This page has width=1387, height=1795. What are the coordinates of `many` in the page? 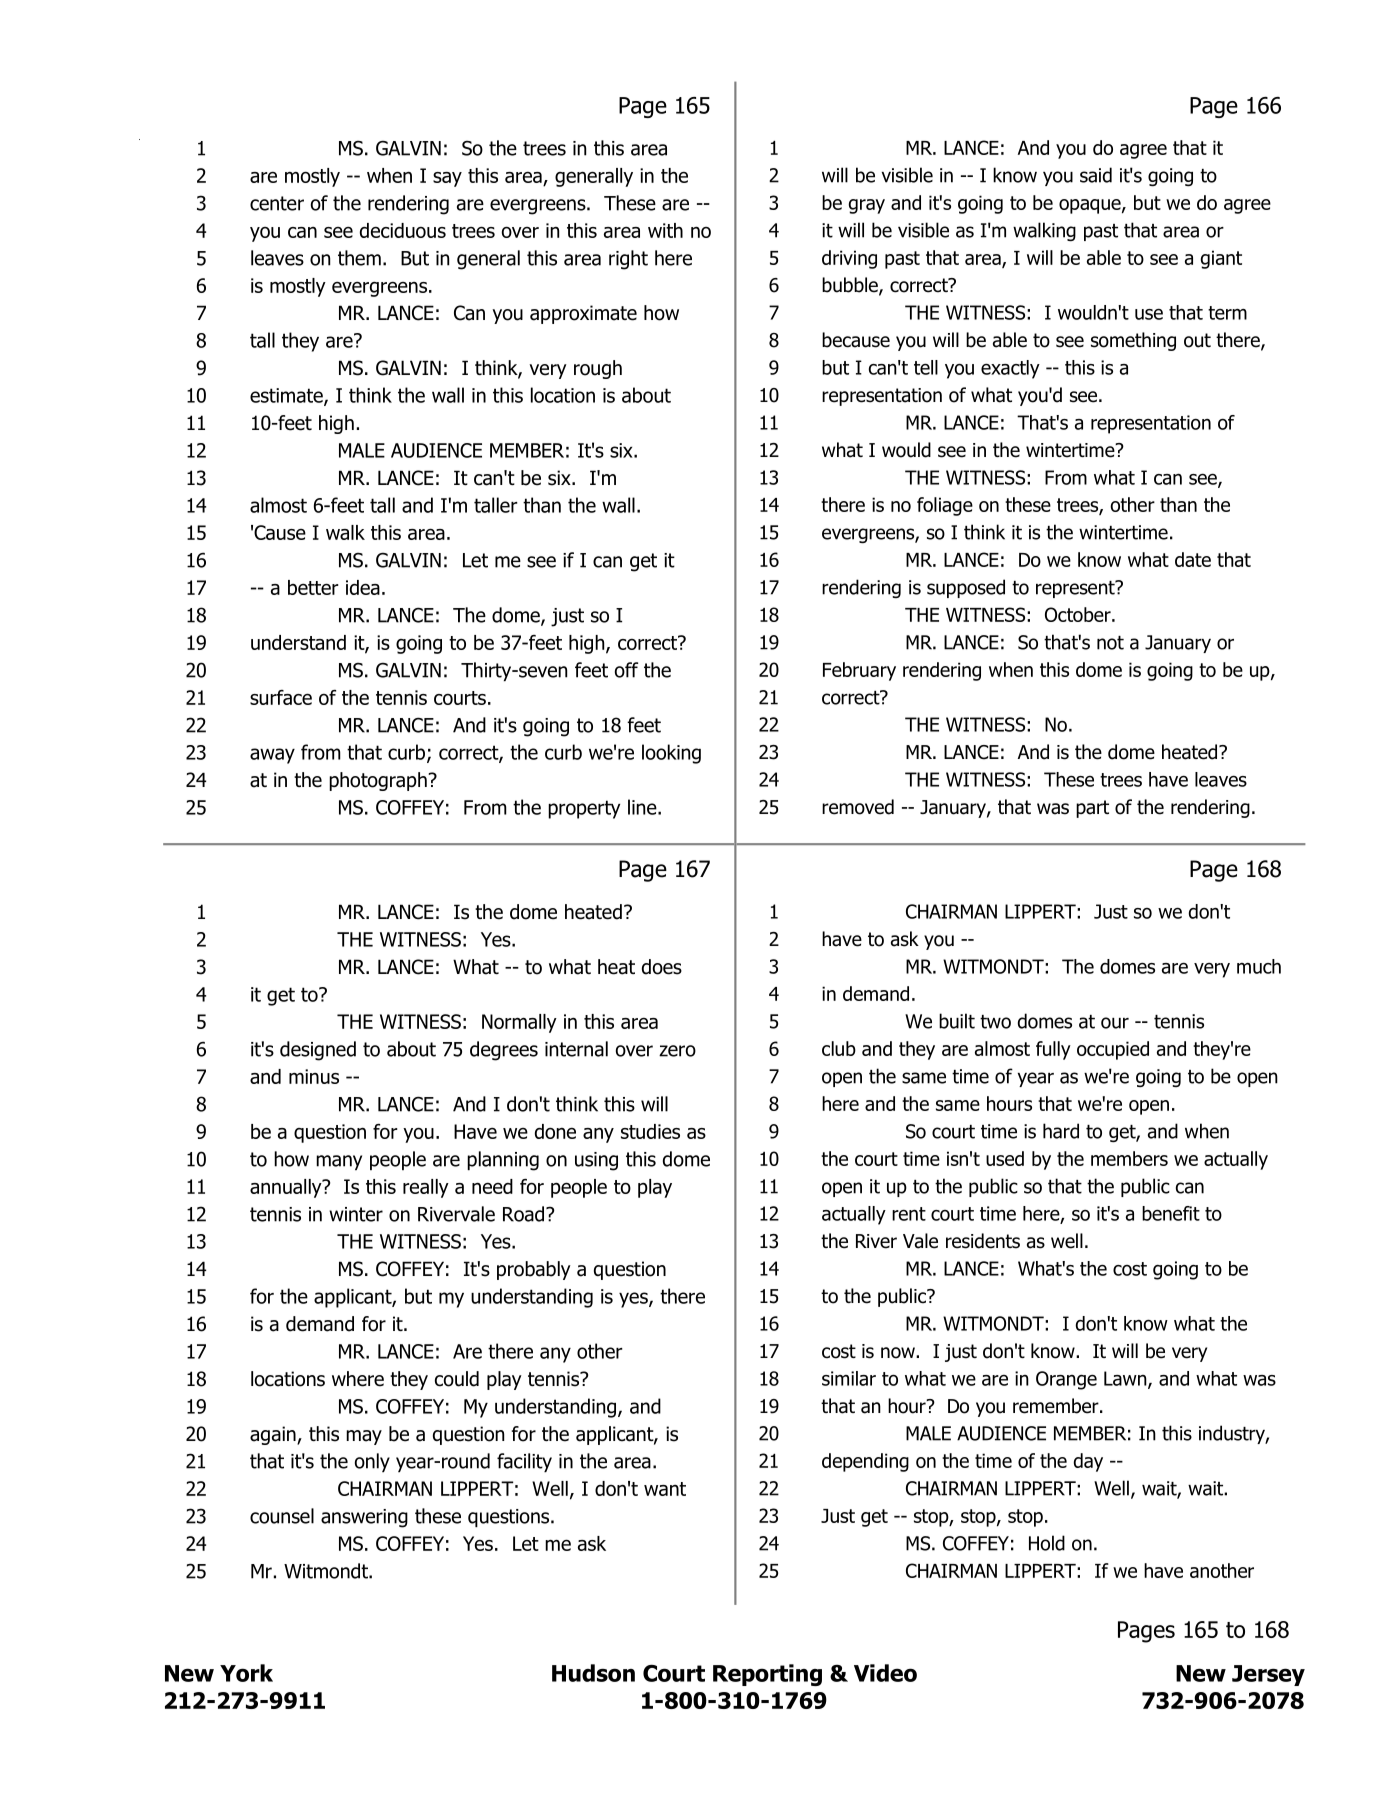 It's located at (339, 1162).
